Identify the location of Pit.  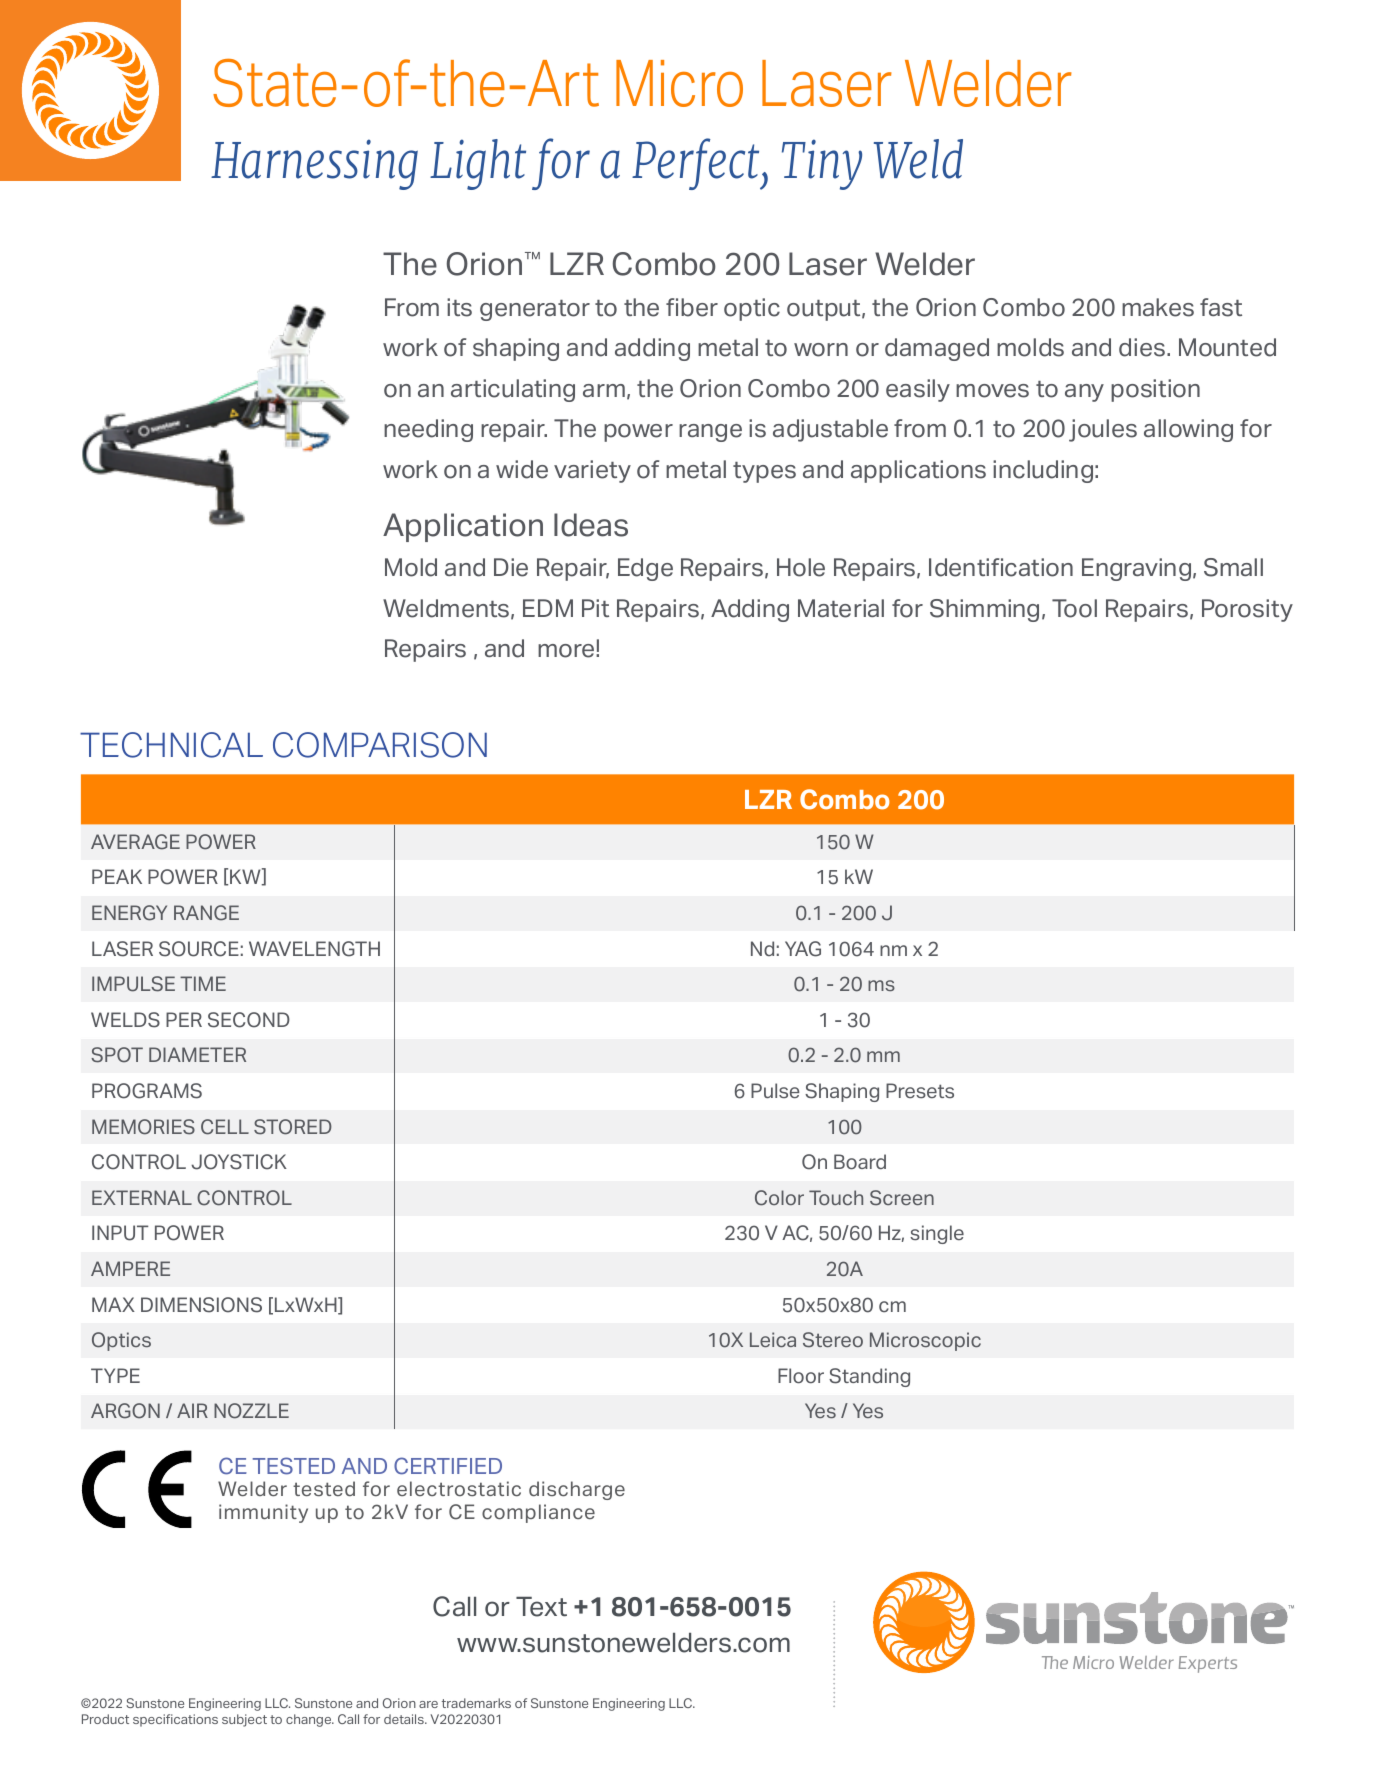
(595, 608).
